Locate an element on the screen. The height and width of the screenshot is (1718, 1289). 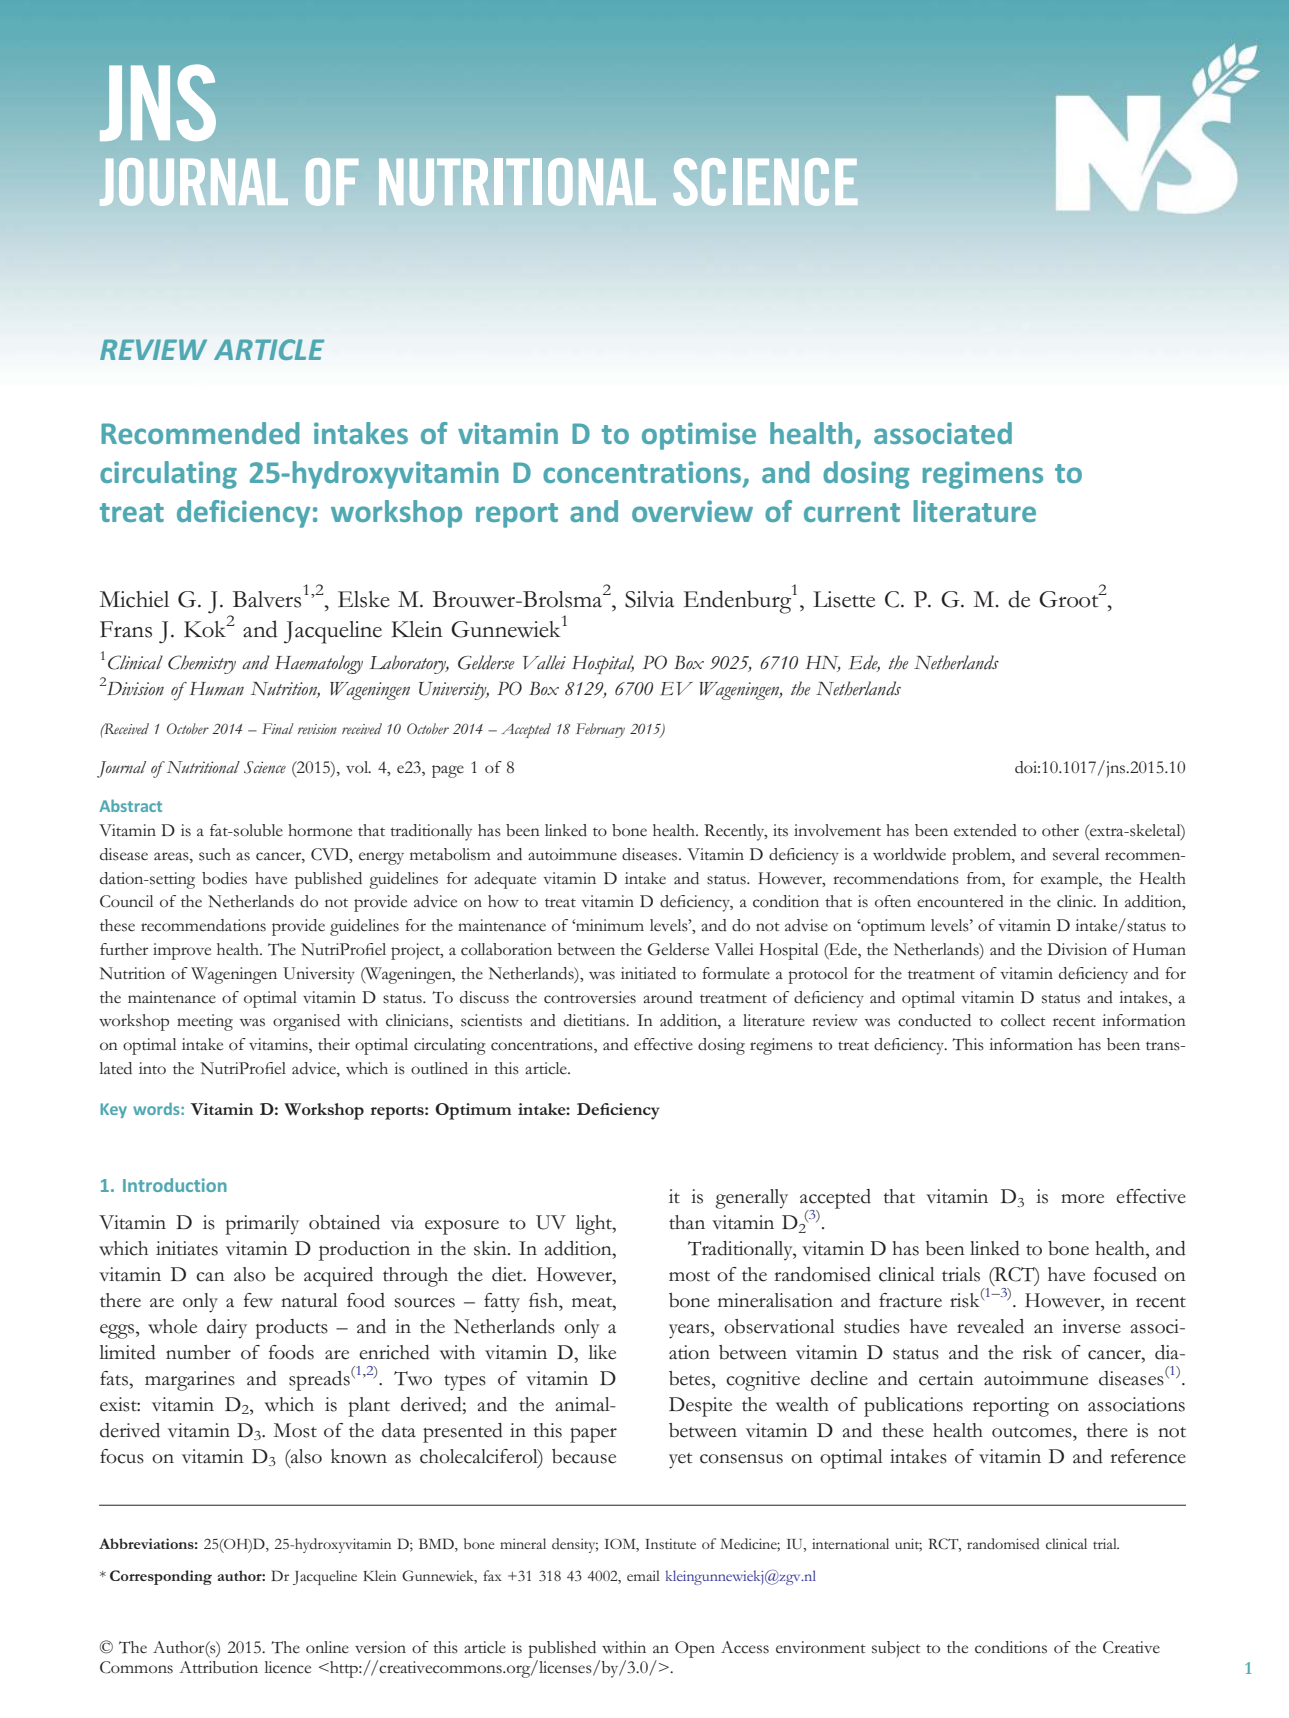
subject is located at coordinates (896, 1649).
